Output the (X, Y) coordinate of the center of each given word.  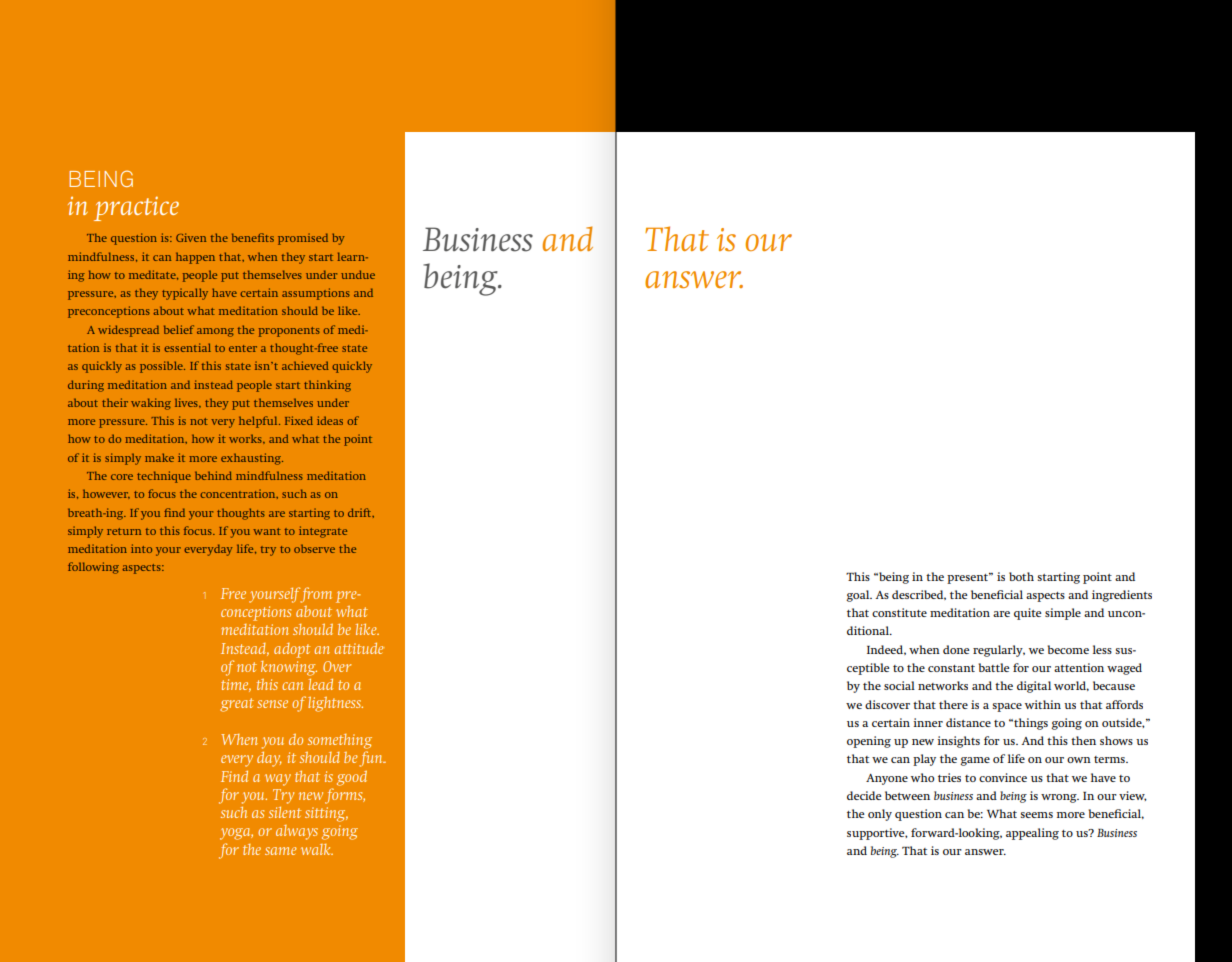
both (1021, 576)
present (969, 578)
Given (191, 237)
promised (303, 239)
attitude (359, 648)
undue (358, 274)
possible (162, 367)
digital (1034, 687)
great (237, 705)
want (267, 531)
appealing (1032, 834)
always (297, 832)
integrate (323, 532)
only (880, 815)
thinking (327, 386)
